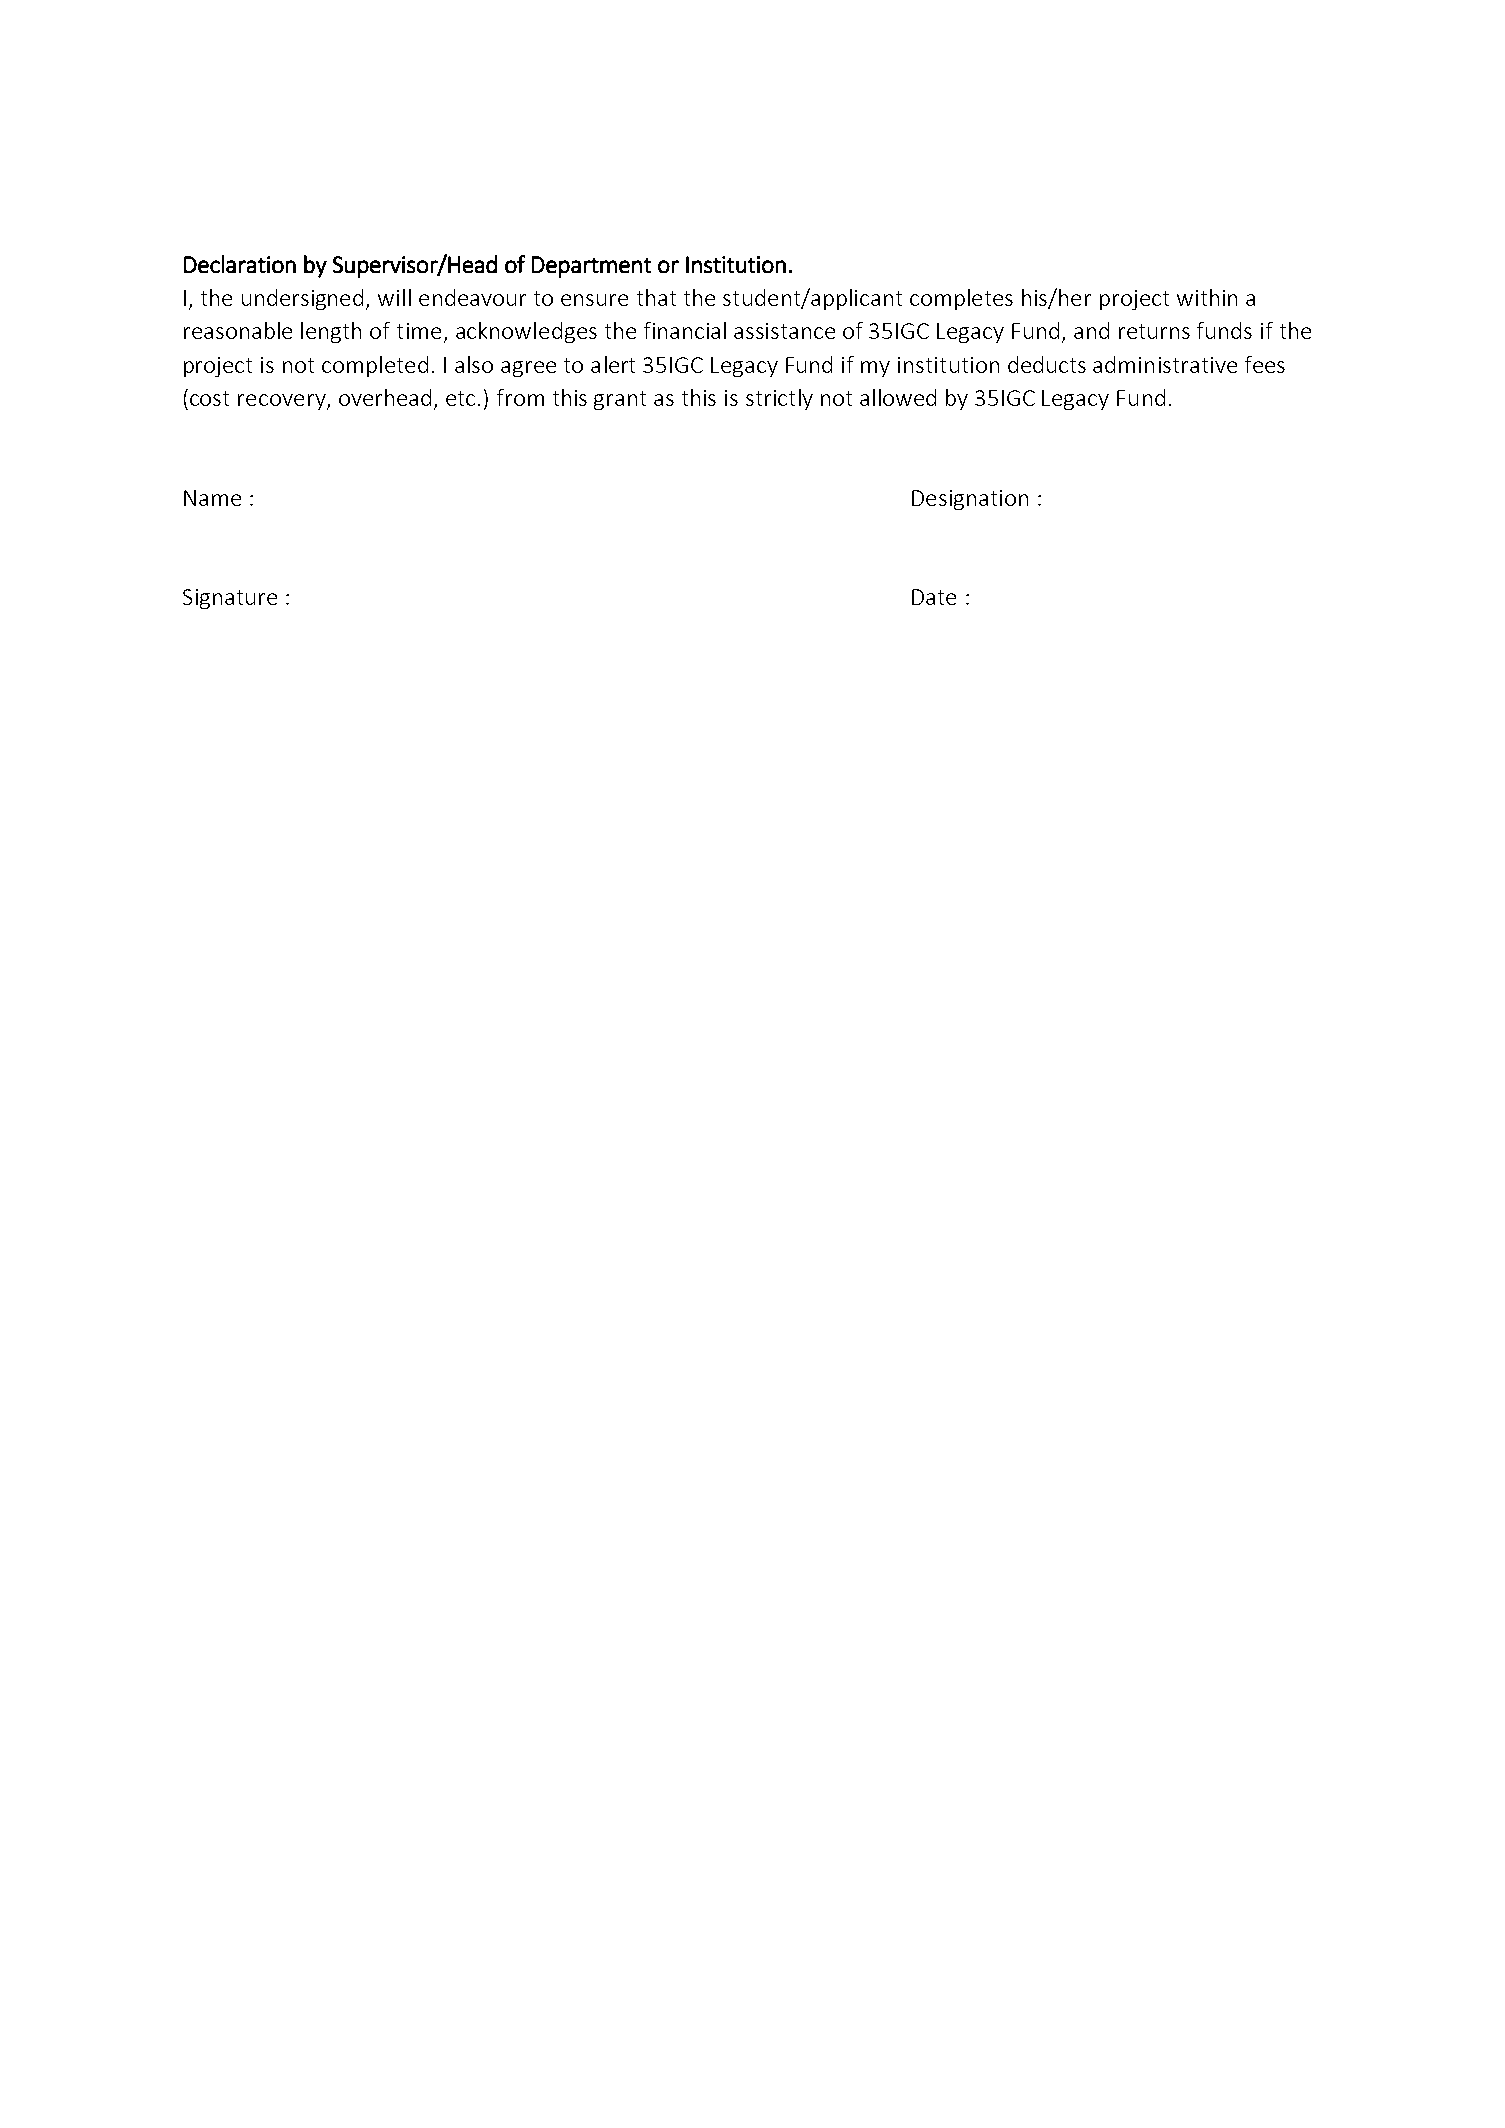 The height and width of the screenshot is (2128, 1505). What do you see at coordinates (1165, 364) in the screenshot?
I see `administrative` at bounding box center [1165, 364].
